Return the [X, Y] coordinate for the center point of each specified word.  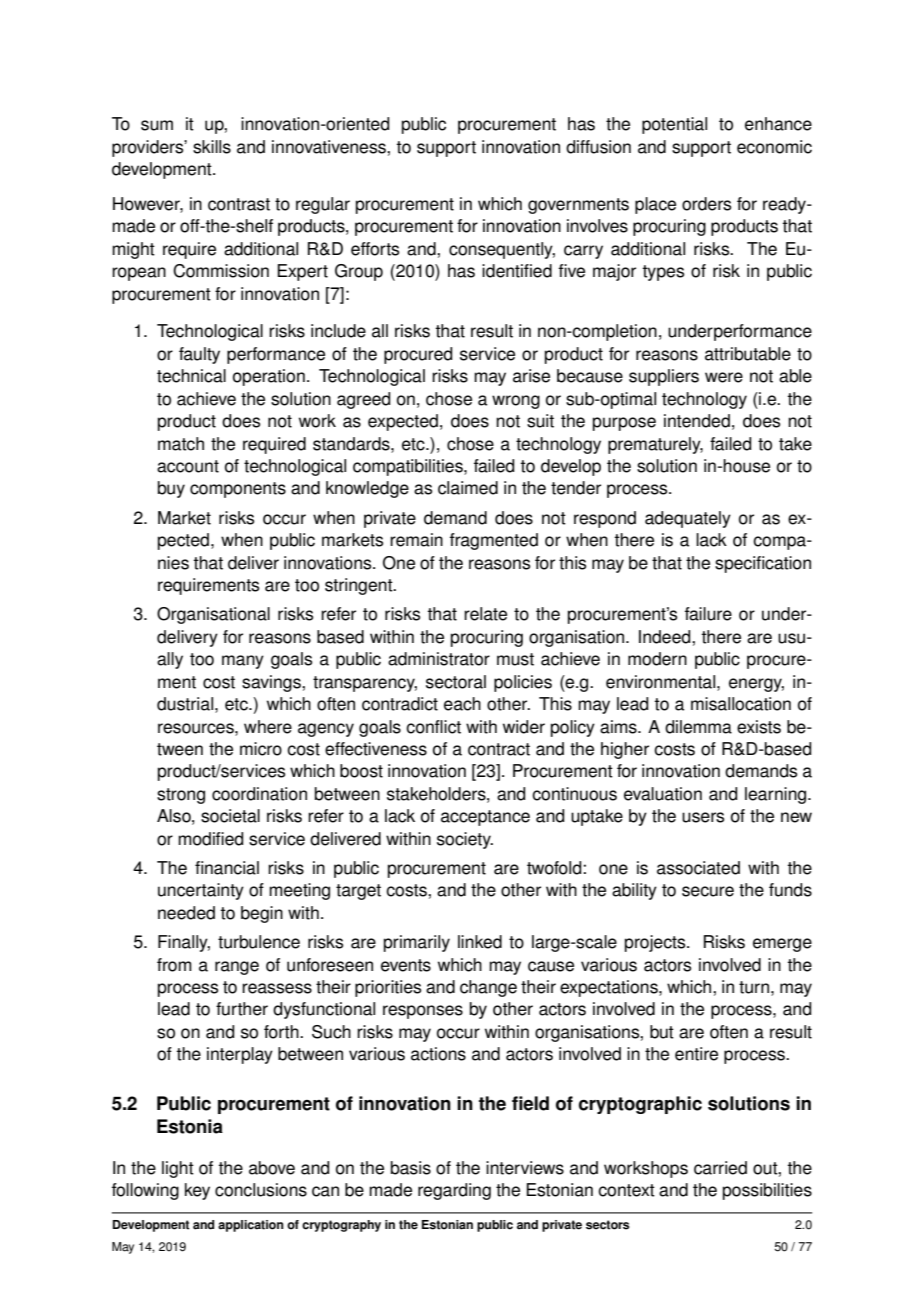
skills [212, 147]
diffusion [598, 147]
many [243, 662]
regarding [454, 1191]
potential [674, 125]
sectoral [456, 682]
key [197, 1191]
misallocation [741, 704]
